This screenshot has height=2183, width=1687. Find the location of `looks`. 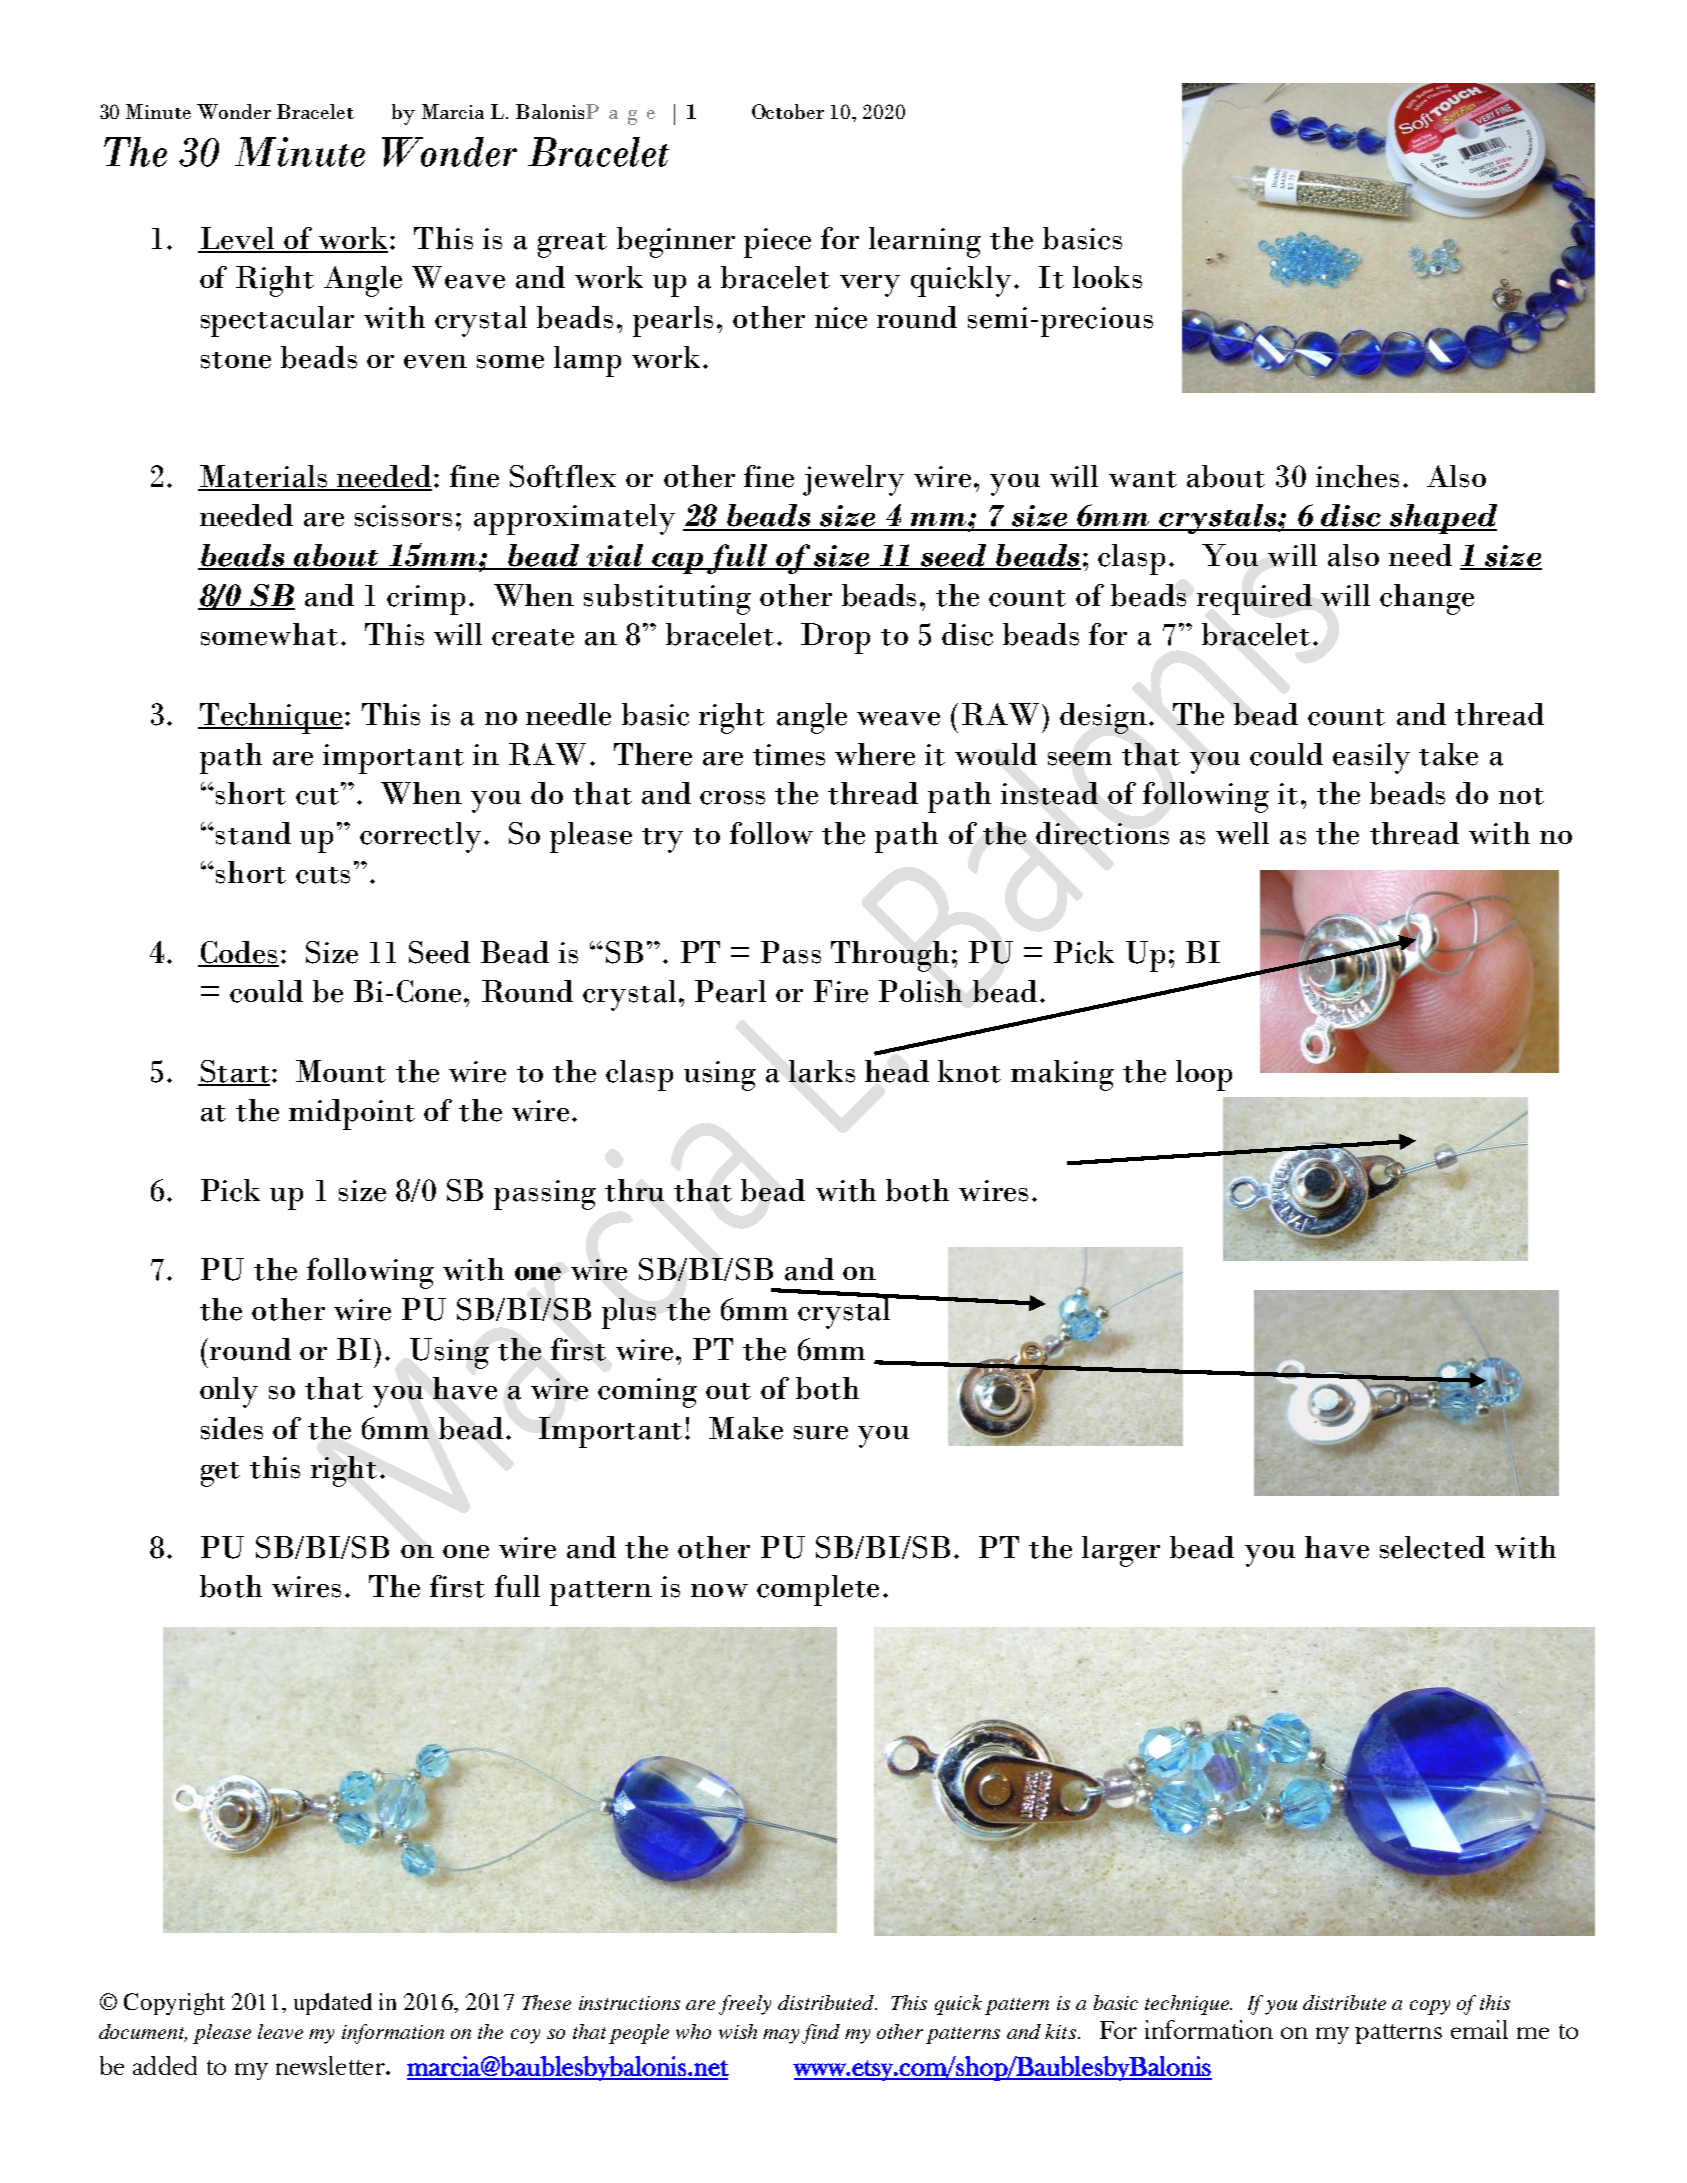

looks is located at coordinates (1107, 277).
